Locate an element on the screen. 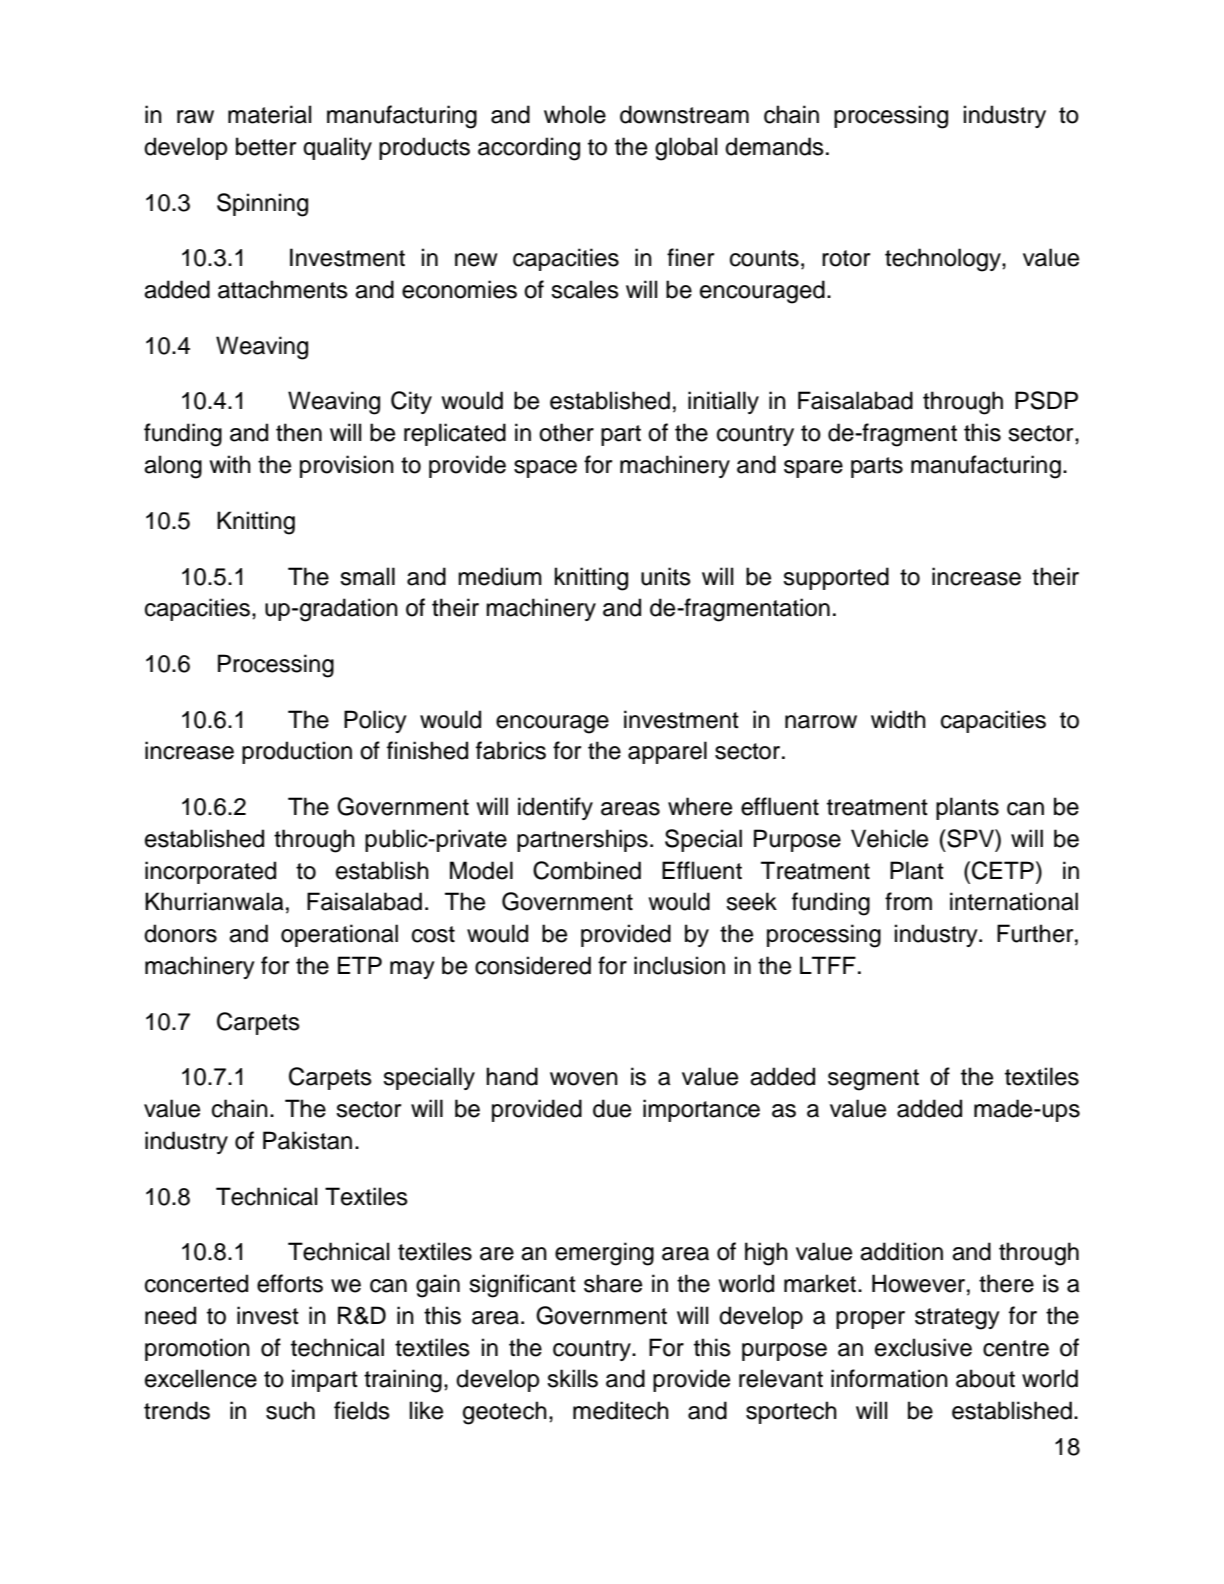 The height and width of the screenshot is (1584, 1224). whole is located at coordinates (575, 114).
